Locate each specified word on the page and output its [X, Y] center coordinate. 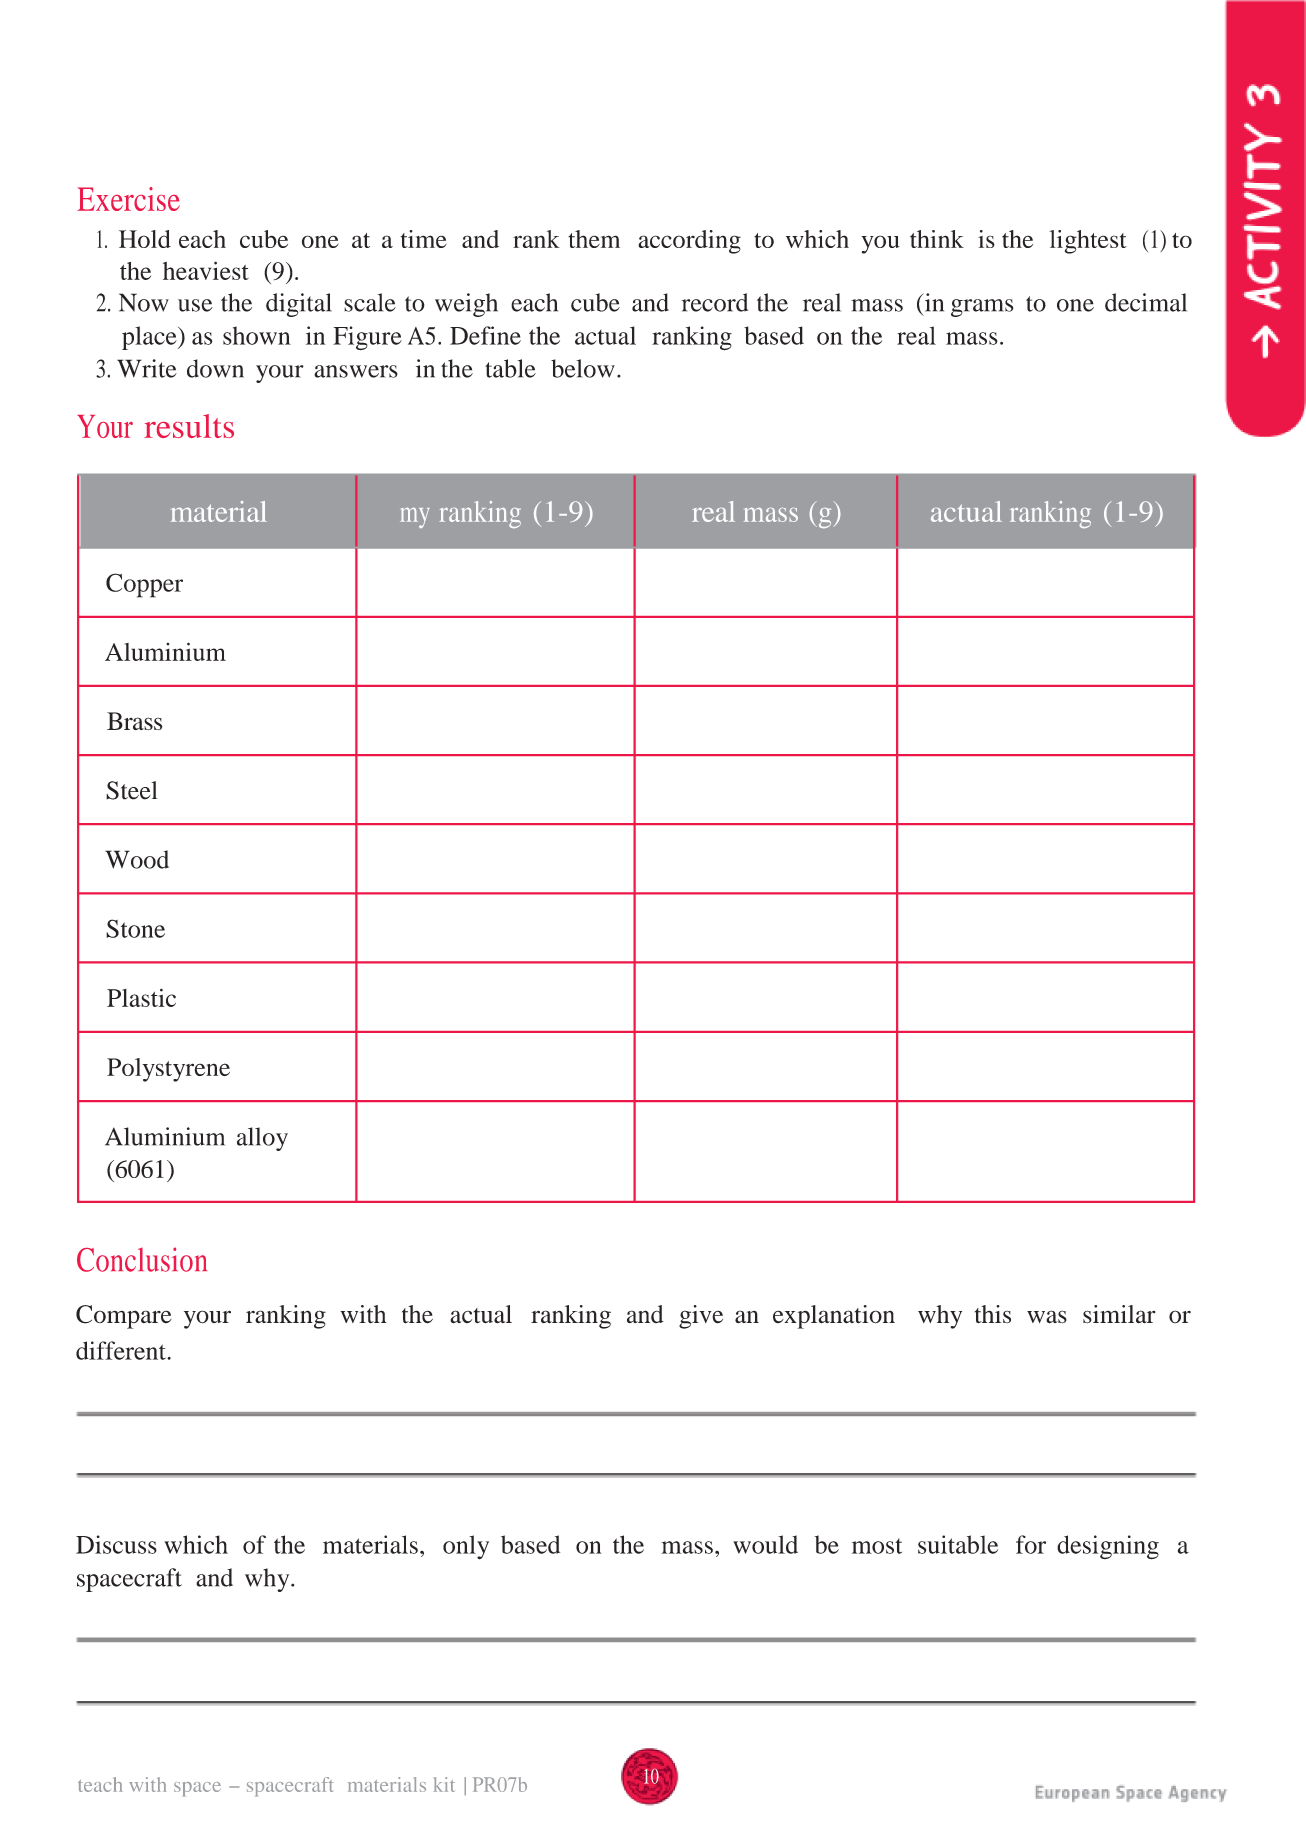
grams [982, 308]
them [594, 239]
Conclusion [142, 1259]
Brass [134, 721]
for [1031, 1544]
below [583, 368]
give [701, 1317]
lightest [1088, 242]
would [765, 1544]
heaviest [206, 270]
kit [444, 1784]
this [993, 1314]
